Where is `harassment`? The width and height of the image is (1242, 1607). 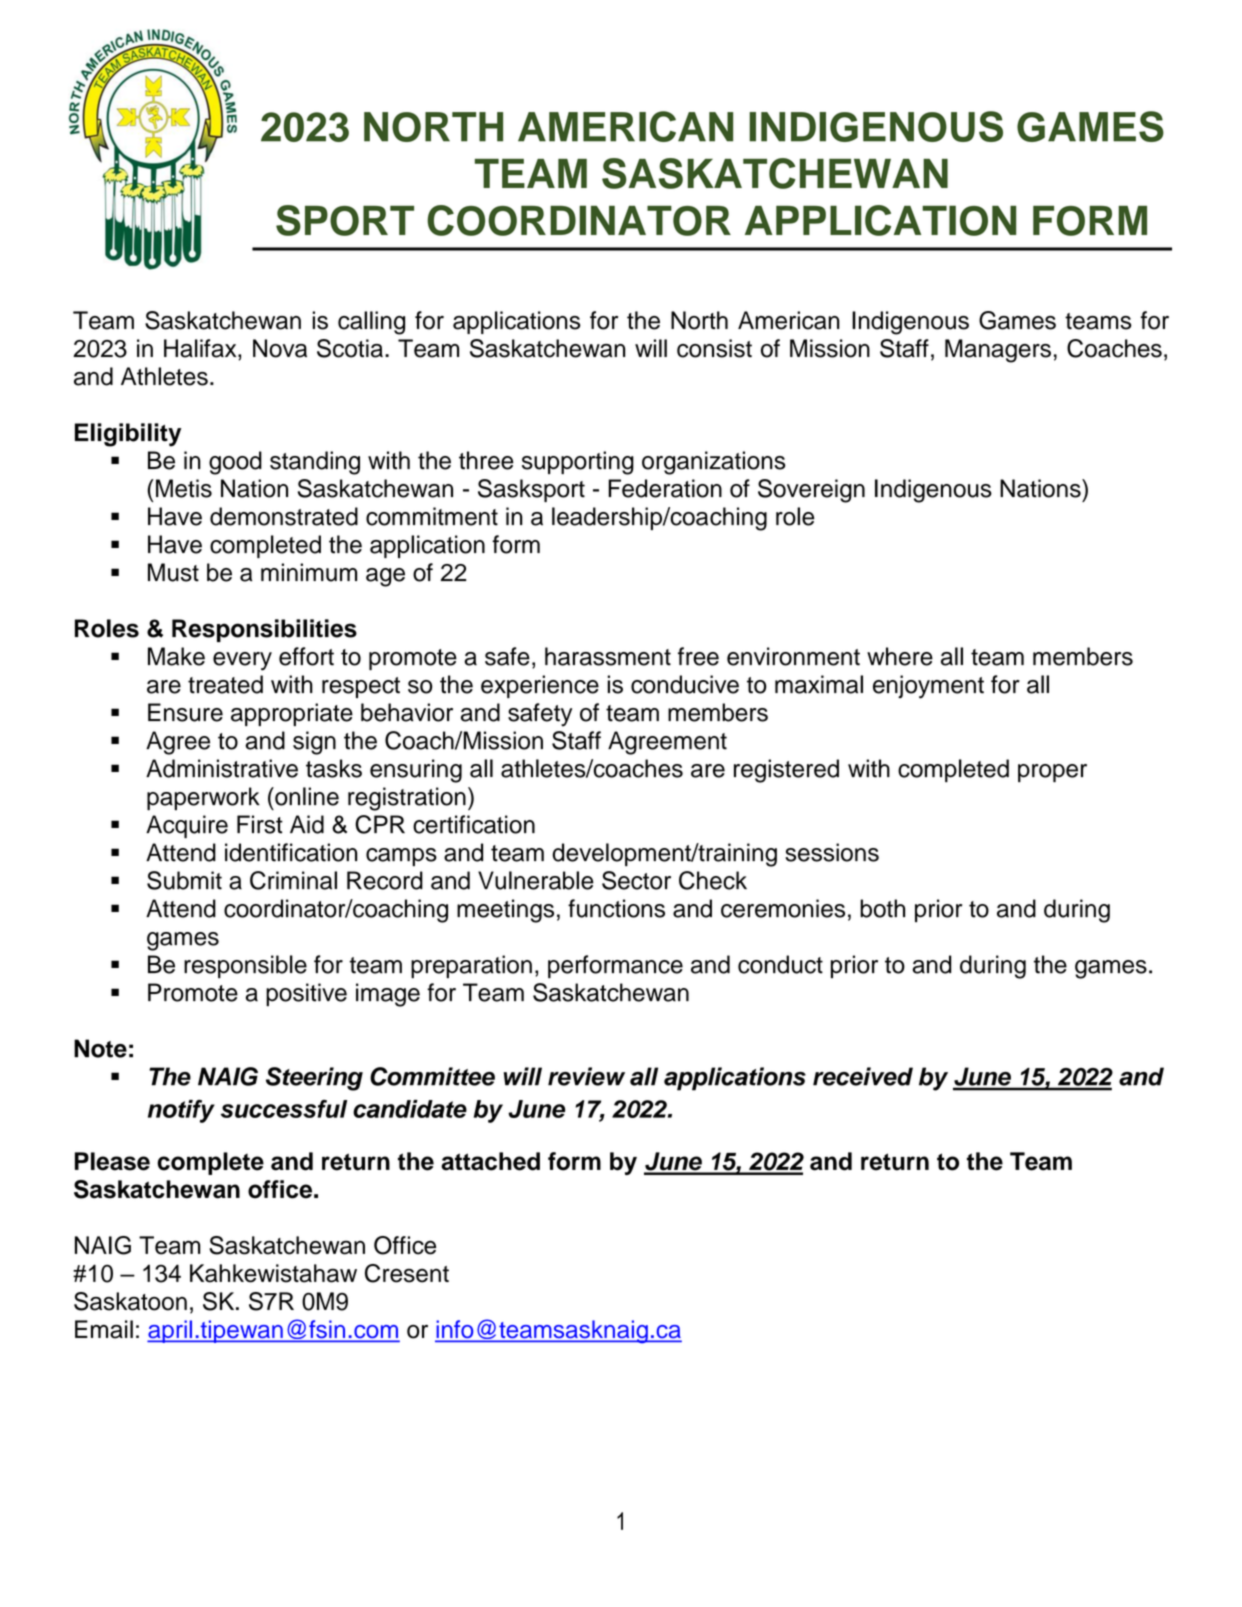
harassment is located at coordinates (608, 656).
